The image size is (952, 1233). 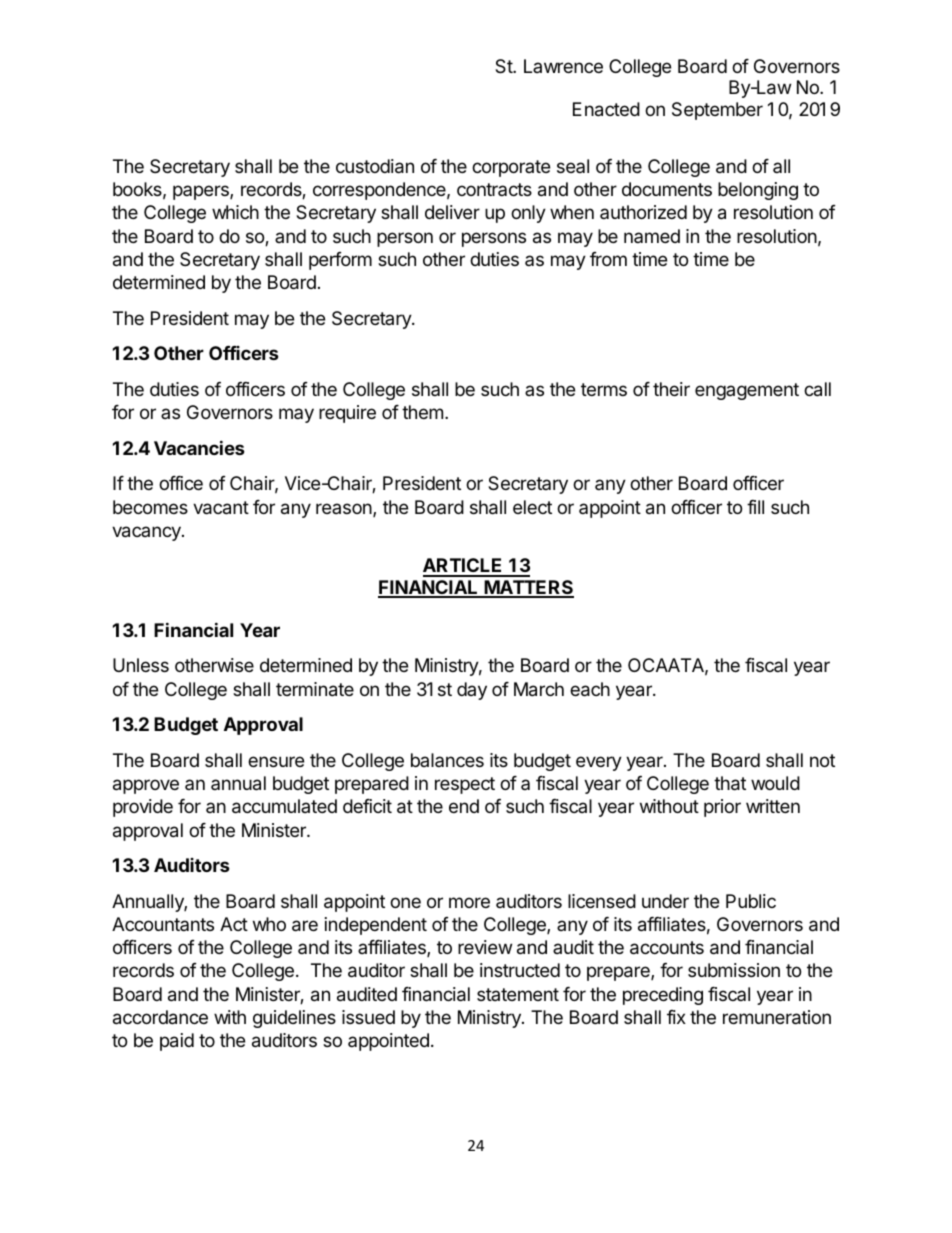 I want to click on perform, so click(x=340, y=261).
